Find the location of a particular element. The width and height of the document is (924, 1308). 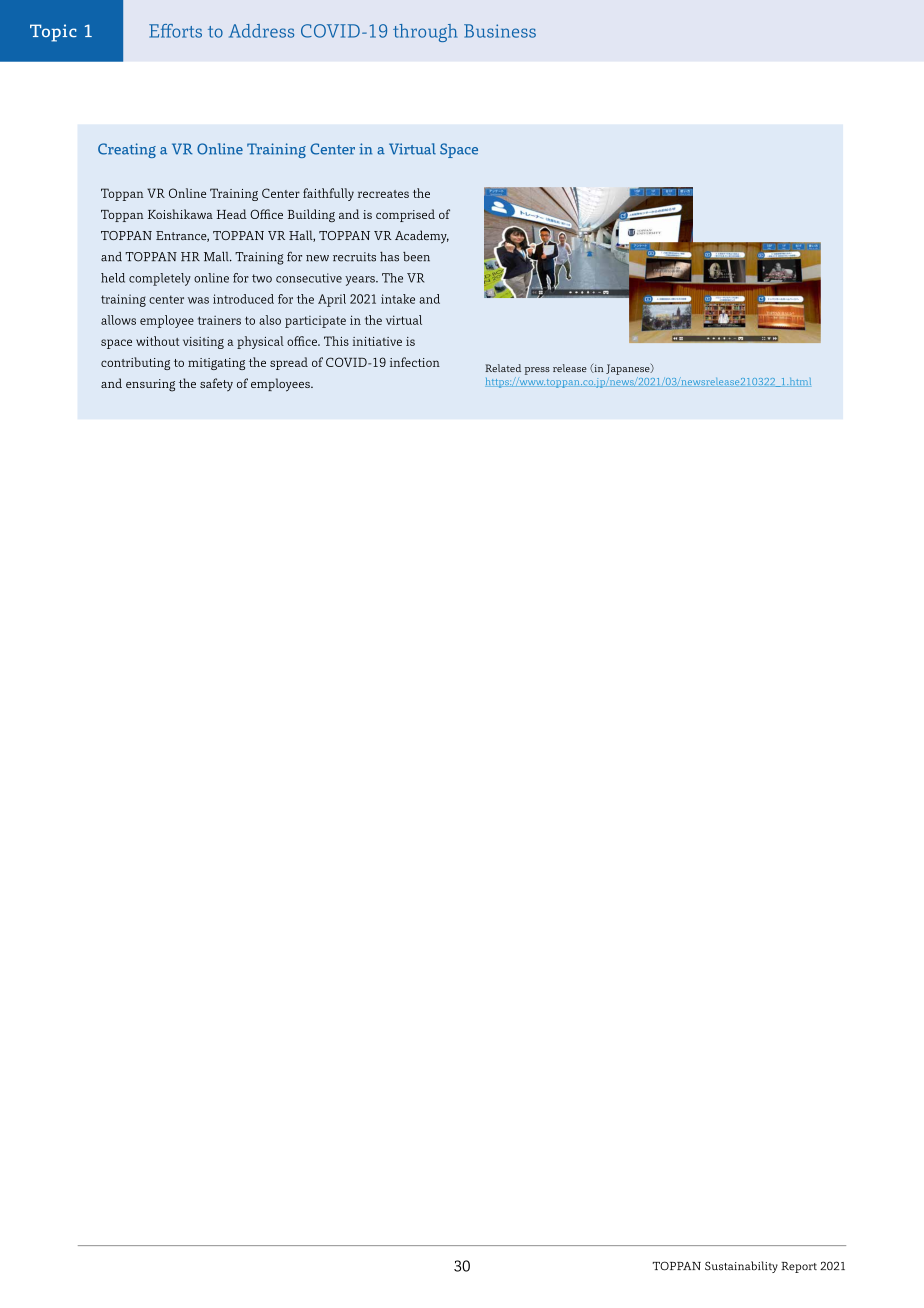

Report is located at coordinates (799, 1267).
